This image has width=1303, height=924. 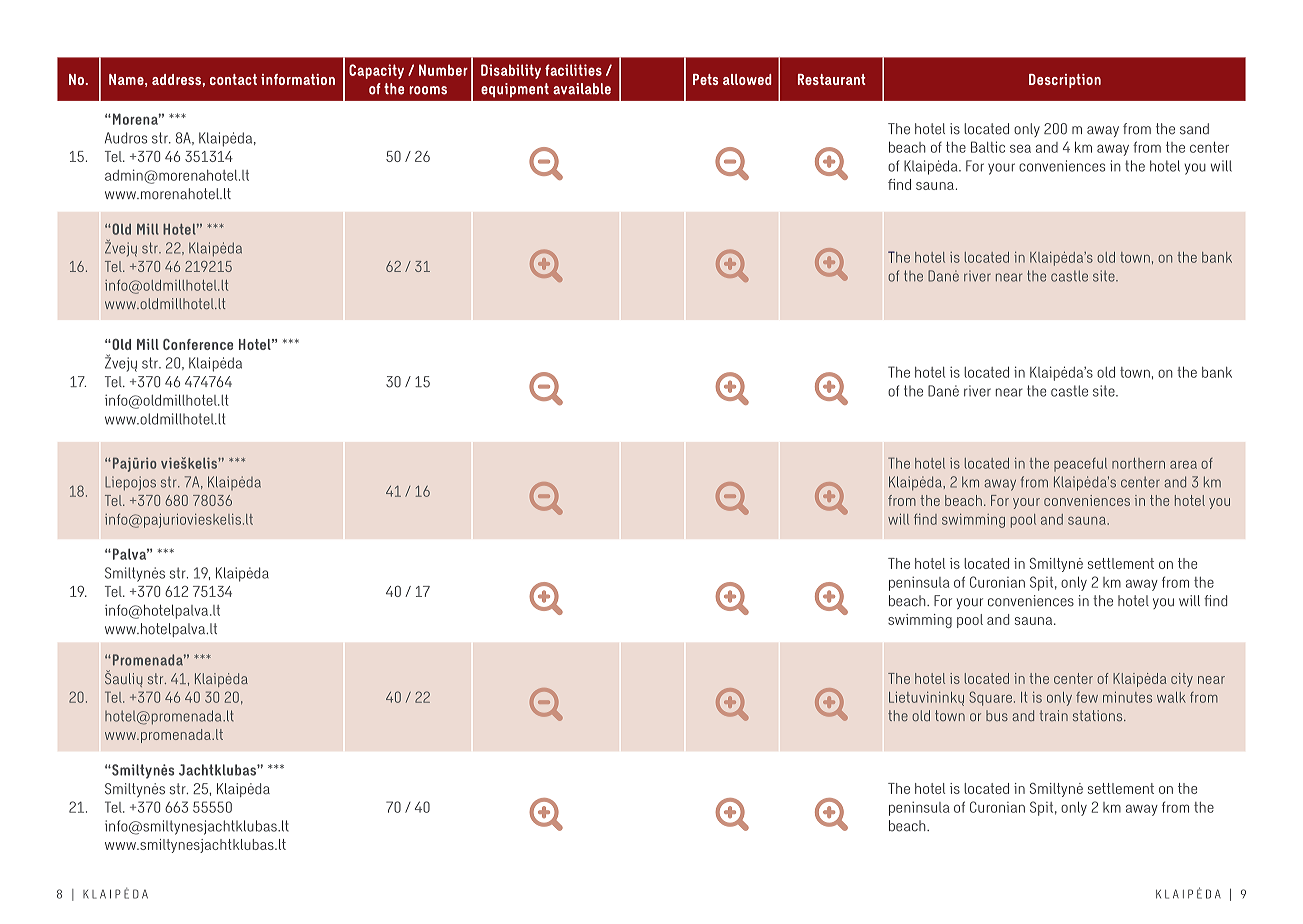 I want to click on northern, so click(x=1138, y=463).
